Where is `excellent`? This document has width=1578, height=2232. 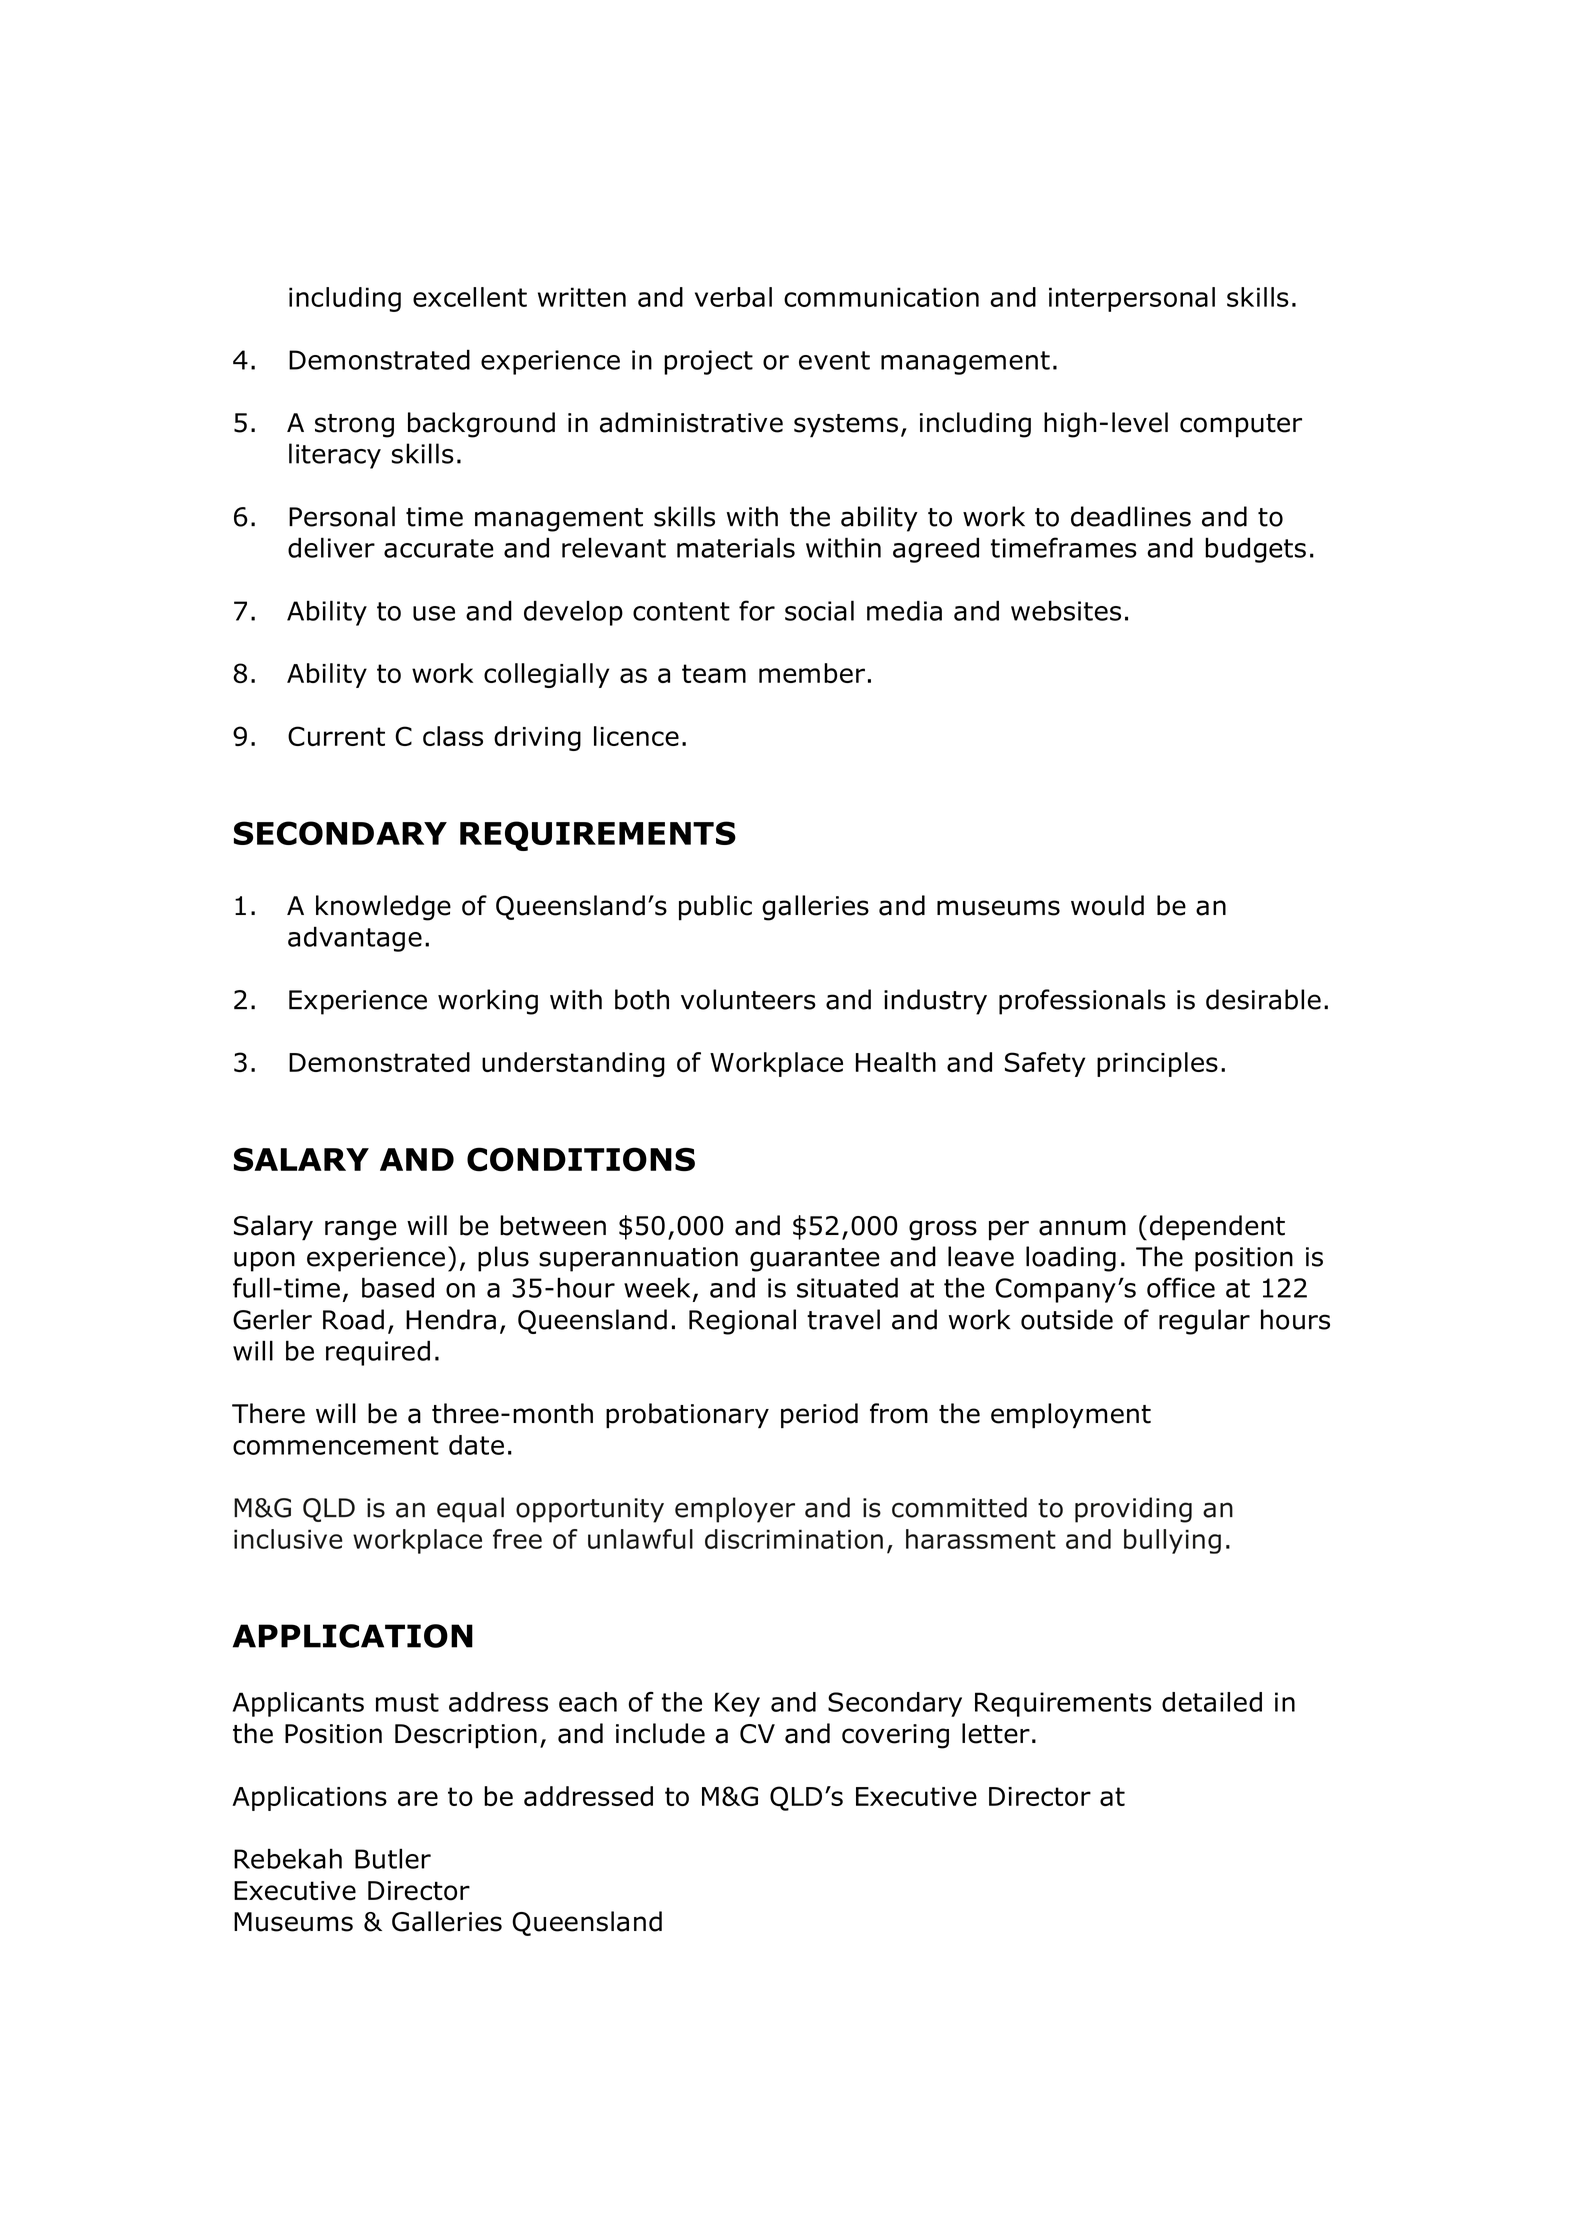 excellent is located at coordinates (470, 297).
